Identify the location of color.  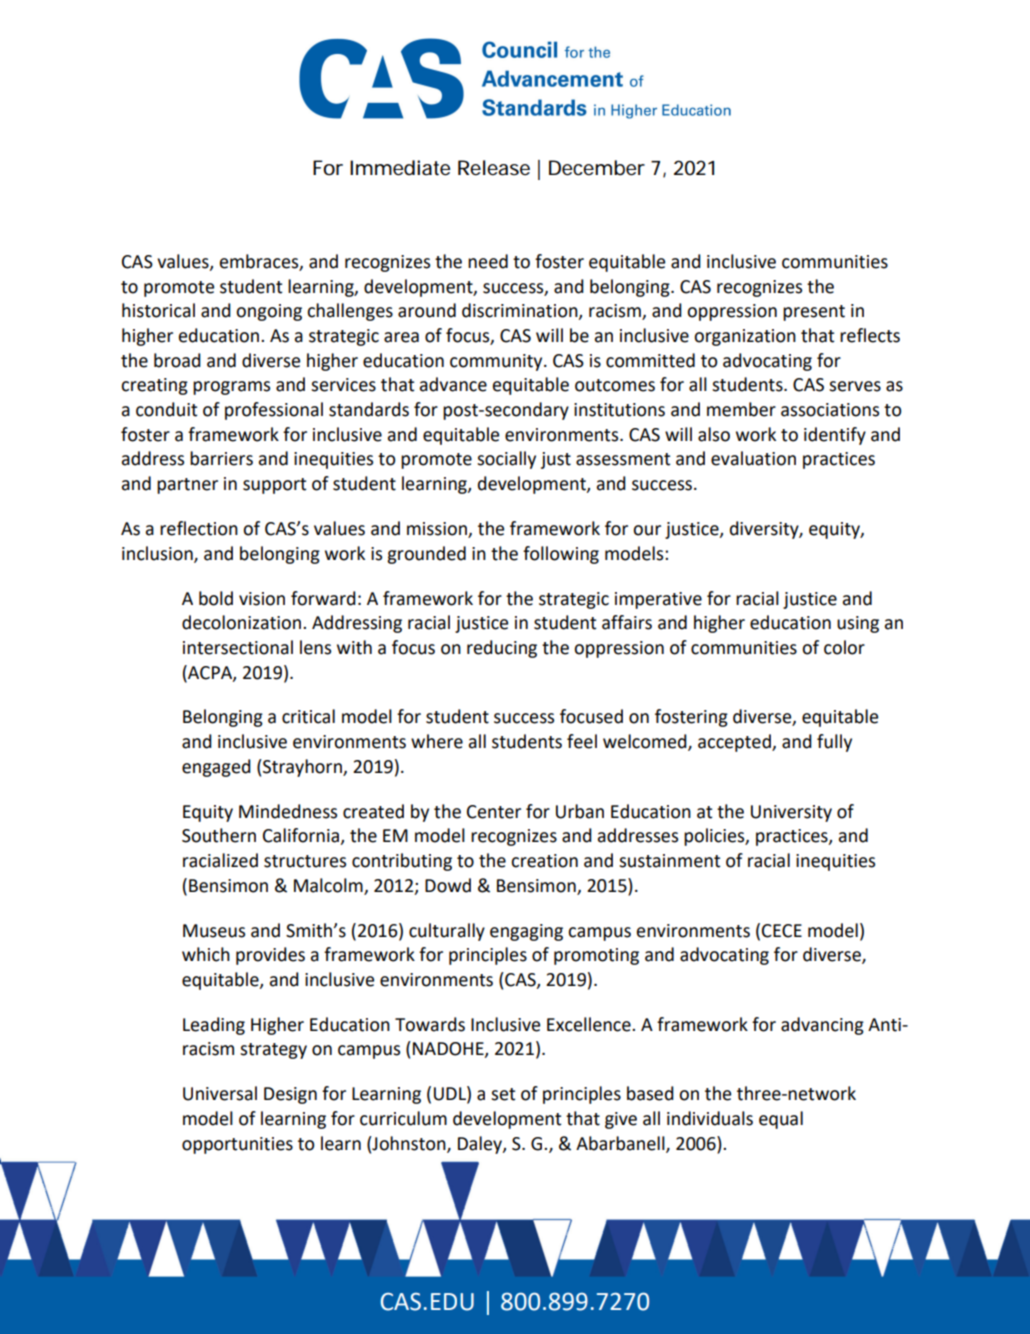
(844, 647).
